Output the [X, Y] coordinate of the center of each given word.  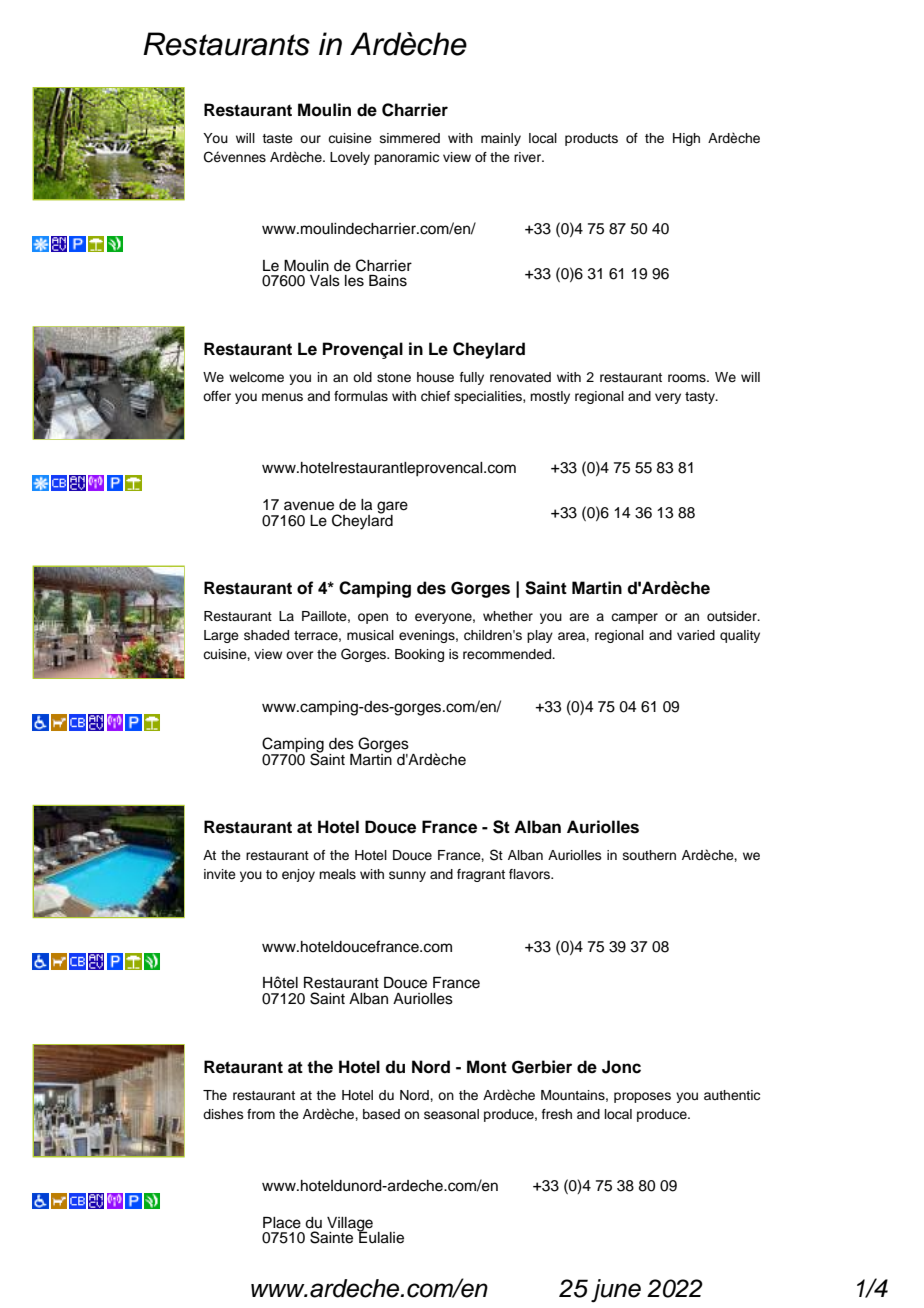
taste [277, 138]
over [300, 655]
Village [350, 1225]
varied [696, 635]
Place [282, 1223]
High [686, 139]
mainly [501, 139]
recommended [508, 654]
